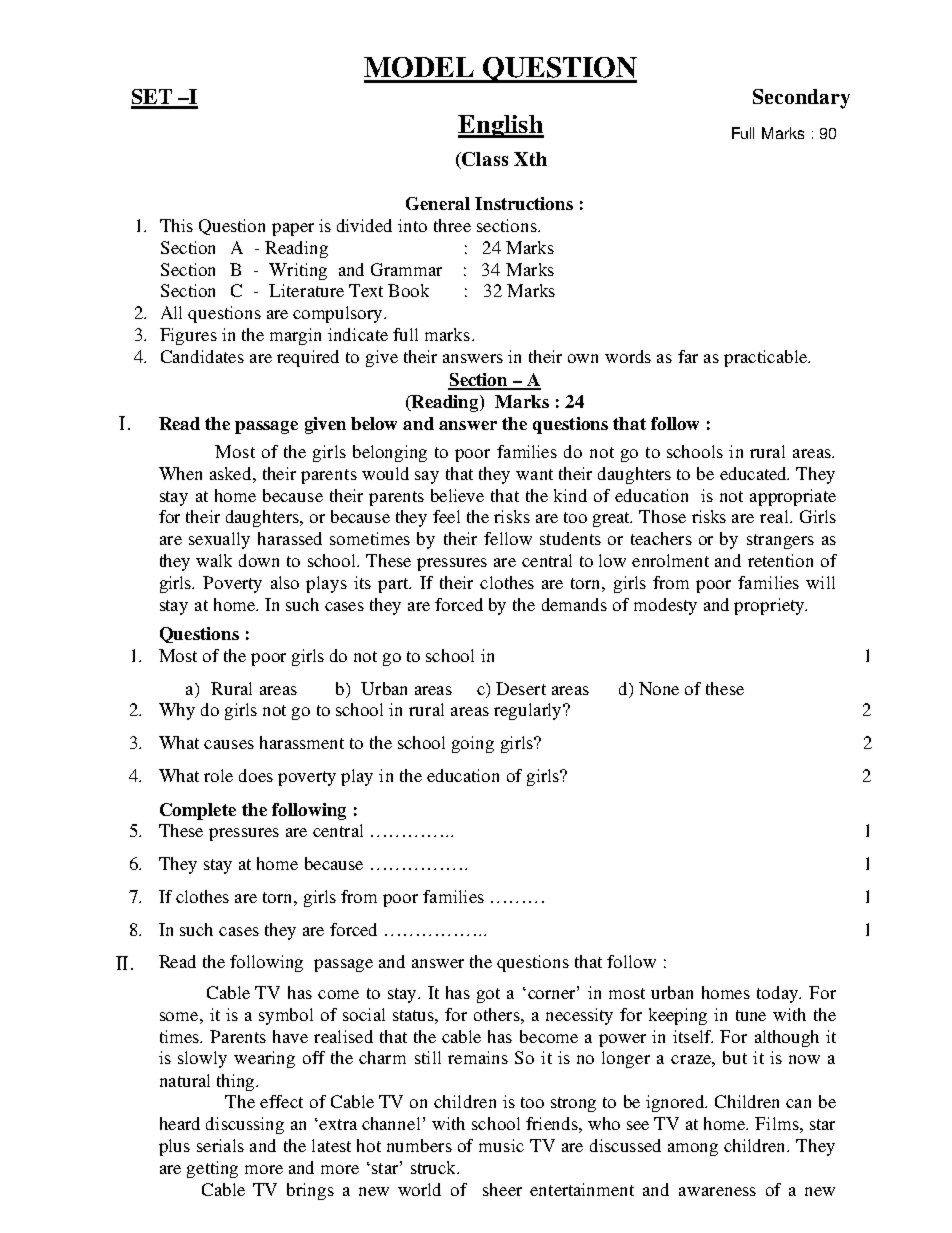 The width and height of the screenshot is (952, 1233). What do you see at coordinates (801, 99) in the screenshot?
I see `Secondary` at bounding box center [801, 99].
